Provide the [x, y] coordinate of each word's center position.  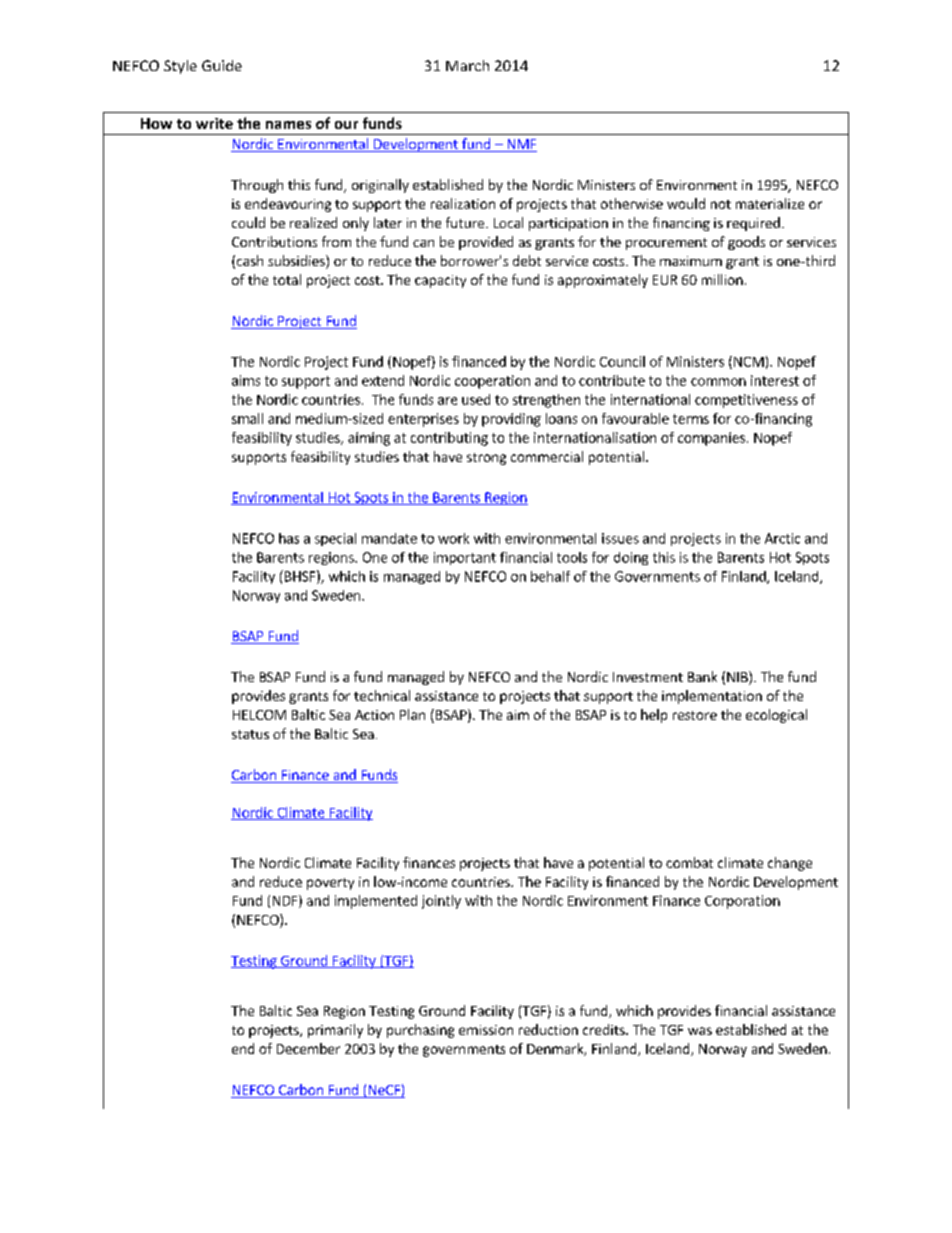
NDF [286, 901]
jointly [441, 902]
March [467, 65]
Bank [702, 676]
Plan [412, 714]
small [247, 418]
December [308, 1048]
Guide [222, 65]
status [250, 734]
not [721, 204]
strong [486, 459]
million [722, 279]
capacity [440, 281]
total [287, 279]
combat [689, 862]
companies [711, 439]
